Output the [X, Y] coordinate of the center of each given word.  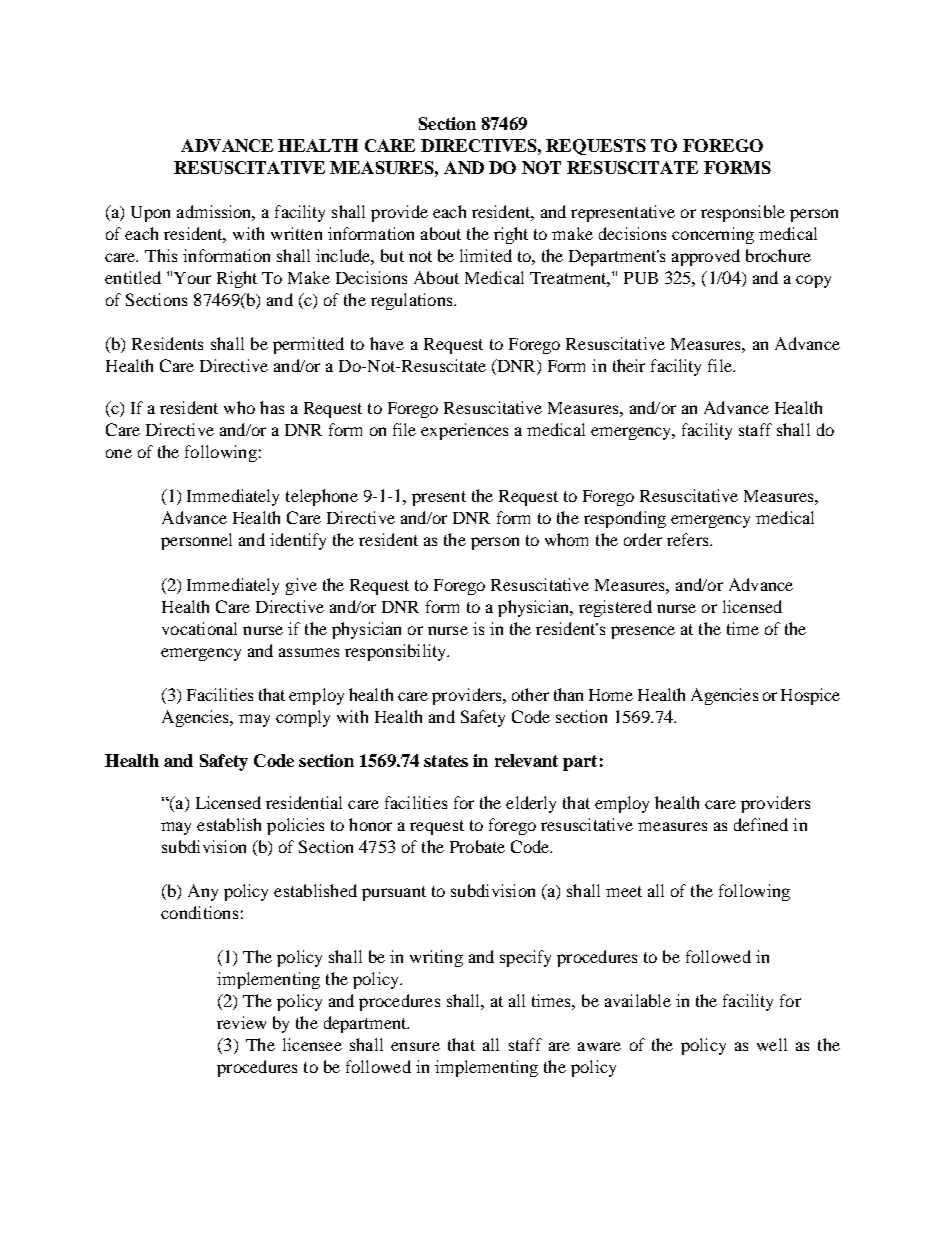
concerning [713, 235]
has [272, 407]
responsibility [397, 652]
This [161, 255]
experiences [464, 431]
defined [761, 824]
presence [643, 632]
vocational [199, 628]
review [241, 1022]
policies [295, 826]
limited [486, 255]
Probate [477, 846]
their [629, 365]
